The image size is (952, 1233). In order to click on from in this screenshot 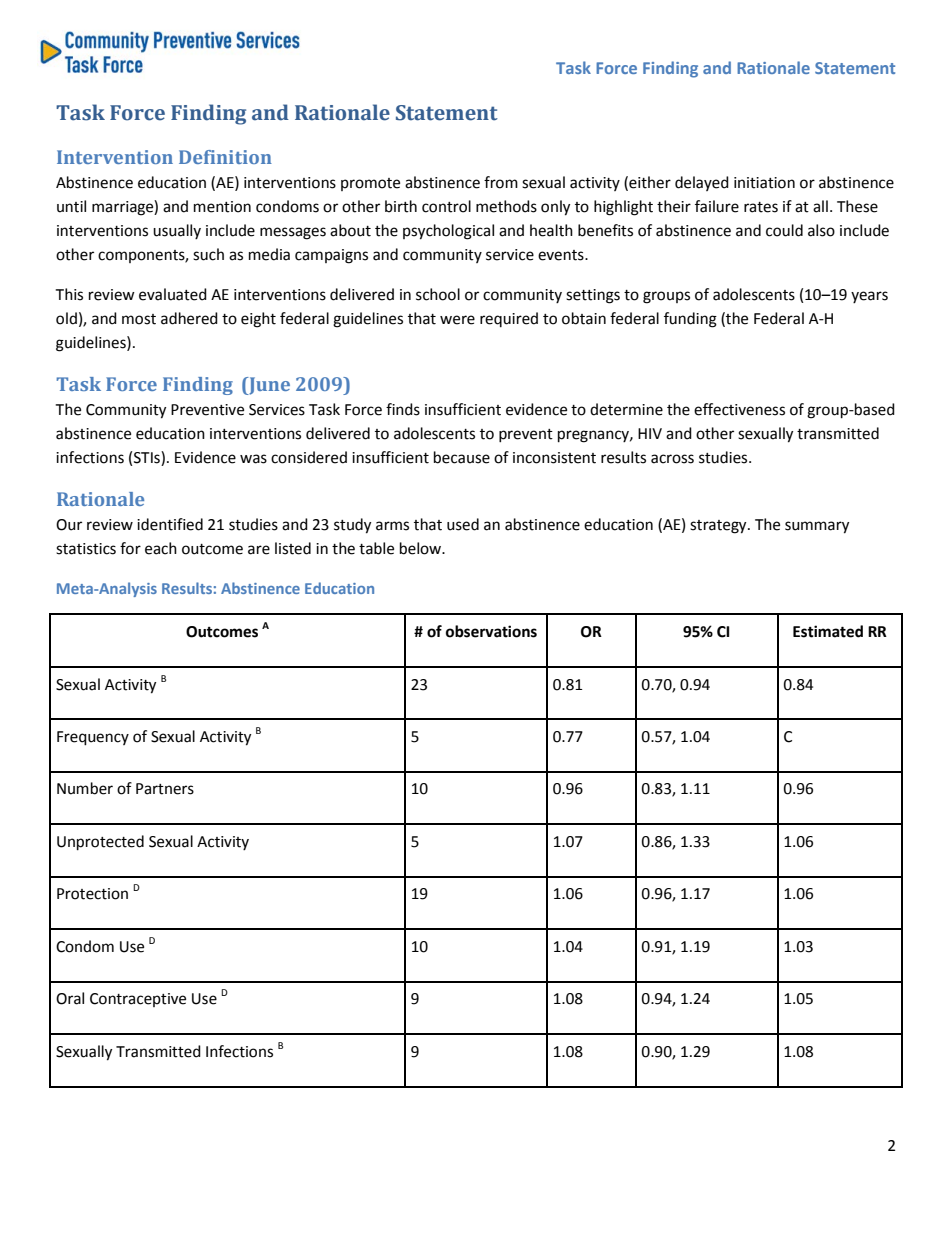, I will do `click(501, 182)`.
